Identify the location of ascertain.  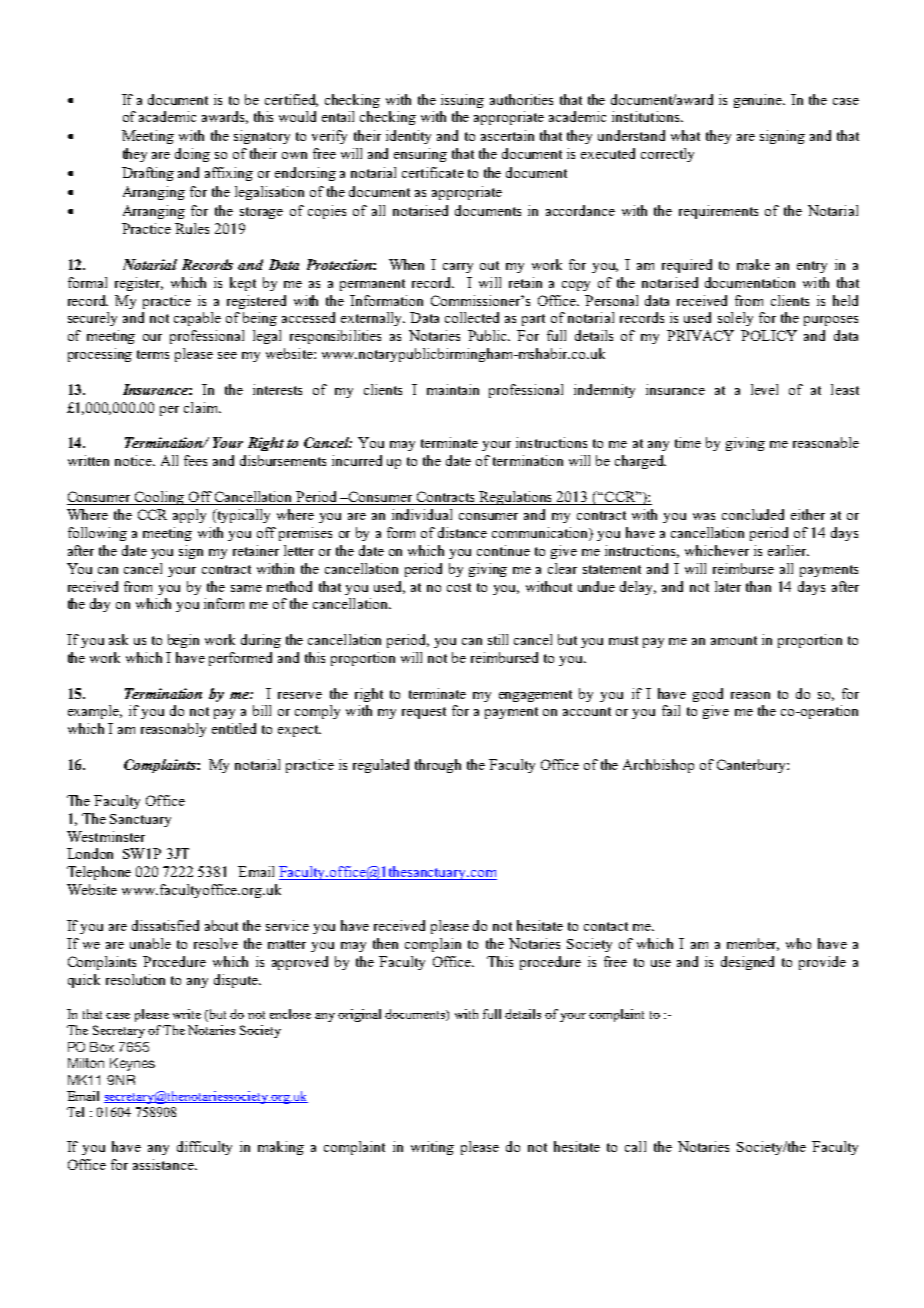
(507, 135).
